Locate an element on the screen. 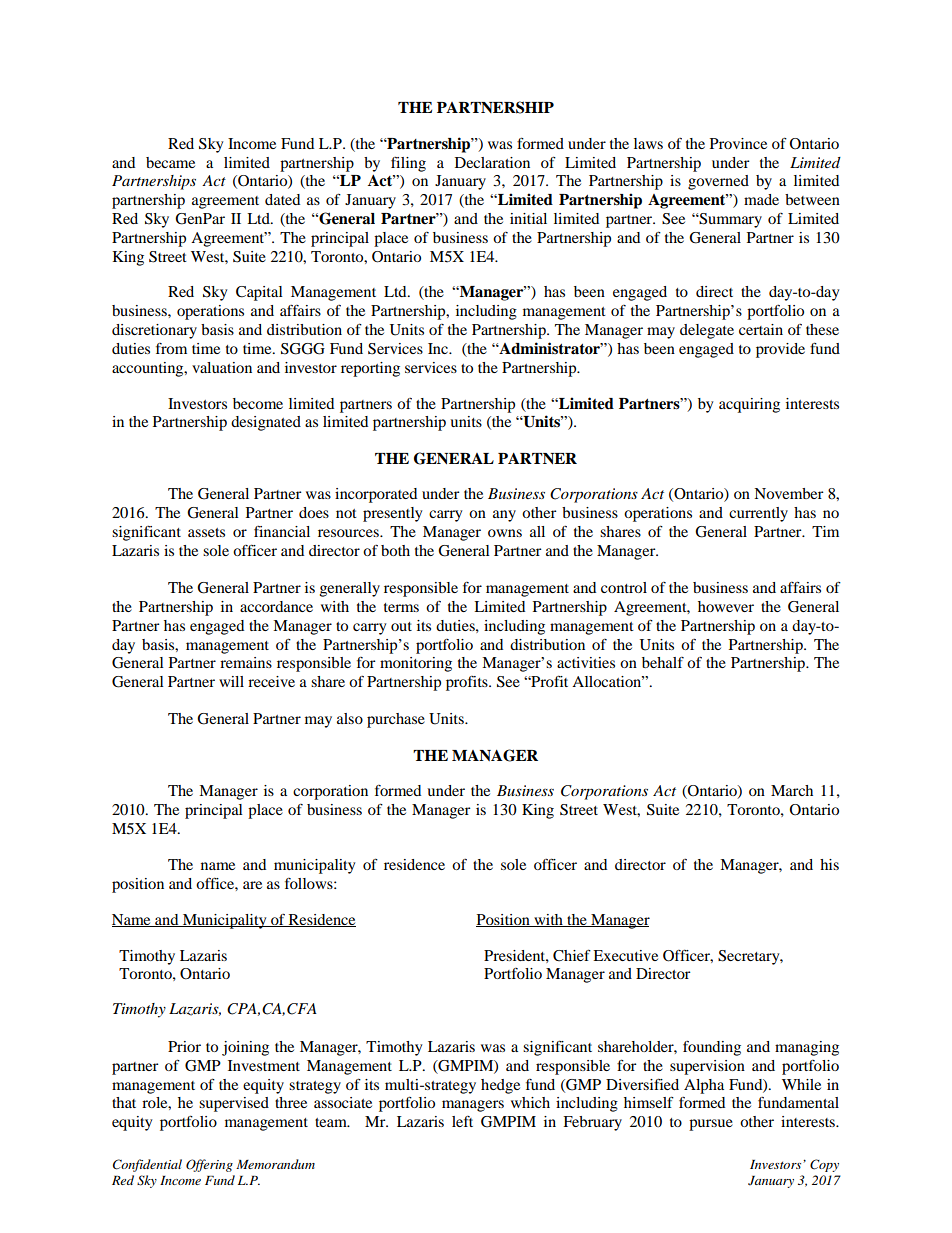 The height and width of the screenshot is (1233, 952). remains is located at coordinates (246, 662).
